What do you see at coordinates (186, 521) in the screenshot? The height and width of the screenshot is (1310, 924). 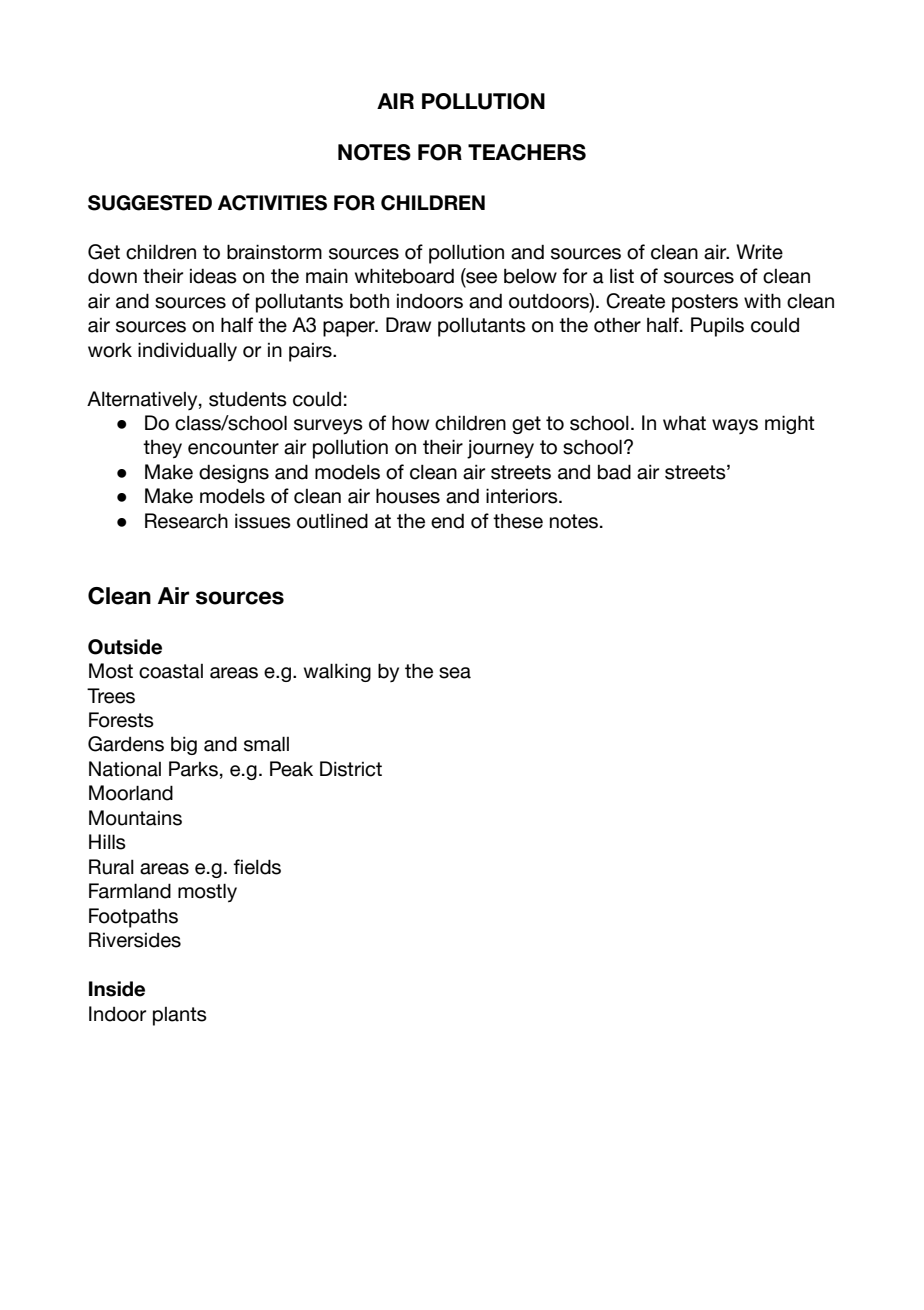 I see `Research` at bounding box center [186, 521].
